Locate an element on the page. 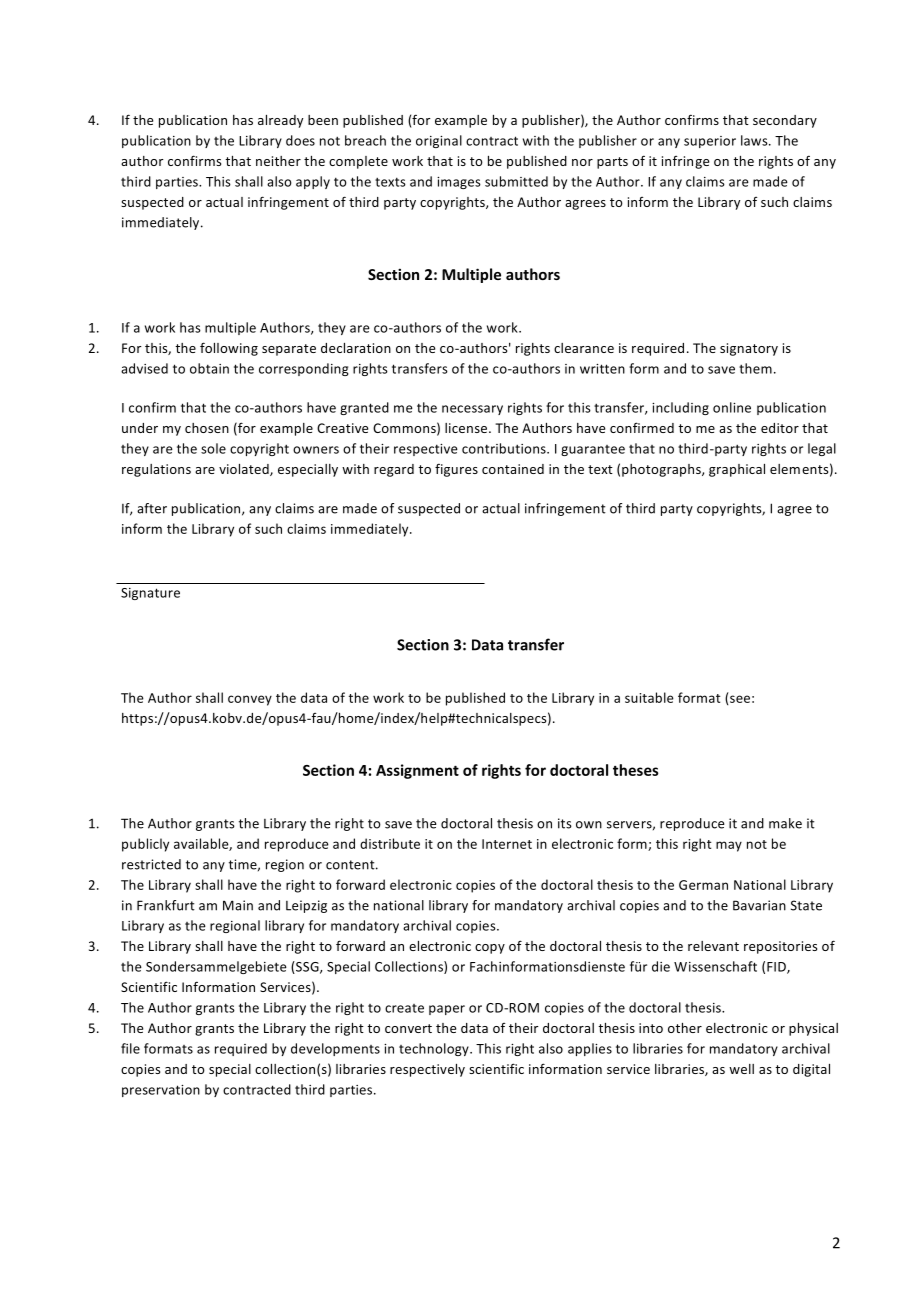 This page has height=1308, width=924. neither is located at coordinates (278, 161).
